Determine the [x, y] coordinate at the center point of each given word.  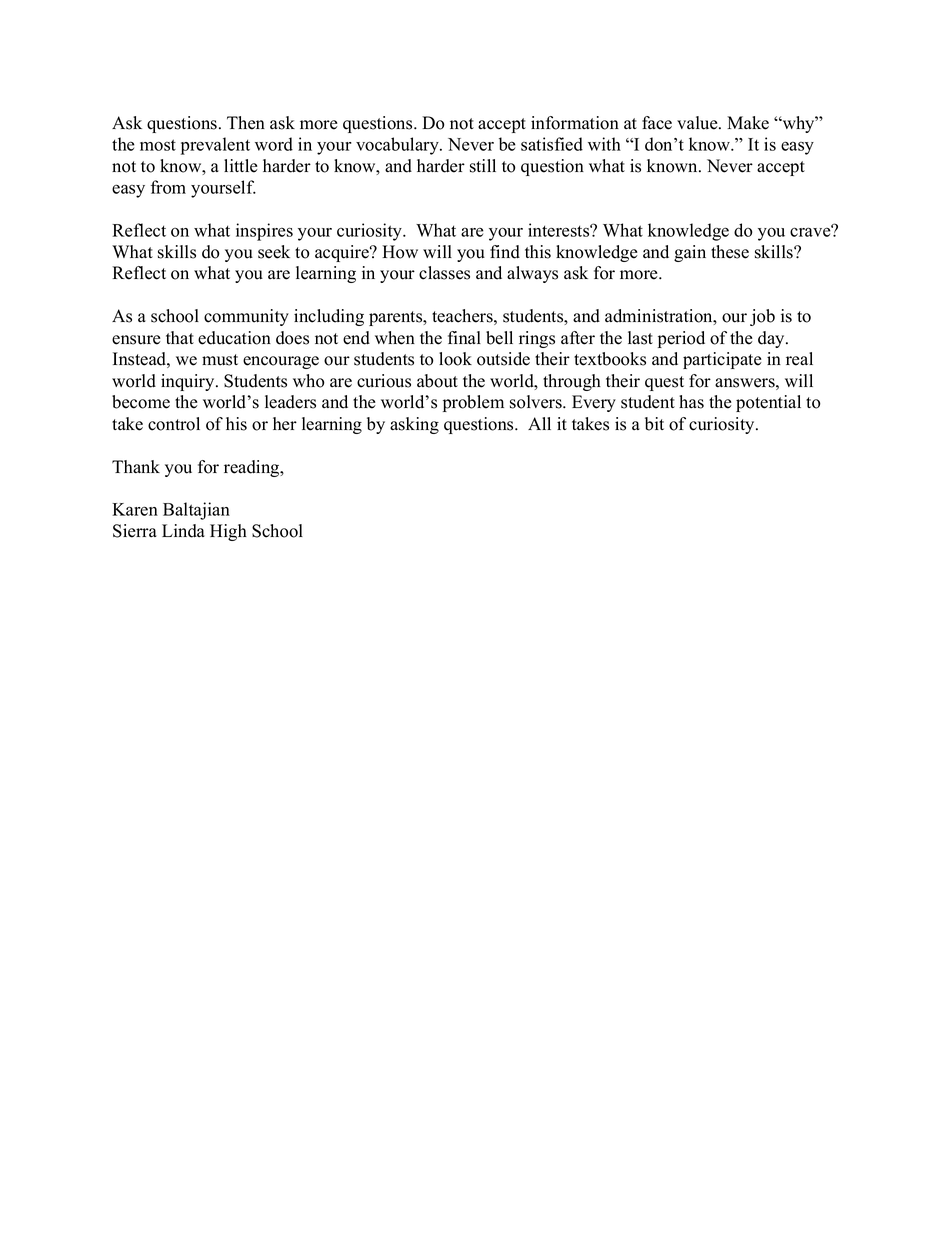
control [174, 424]
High [228, 532]
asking [414, 425]
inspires [264, 232]
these [730, 252]
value [698, 123]
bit [654, 424]
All [539, 423]
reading [253, 468]
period [681, 339]
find [505, 252]
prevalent [215, 146]
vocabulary [398, 146]
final [464, 337]
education [234, 338]
